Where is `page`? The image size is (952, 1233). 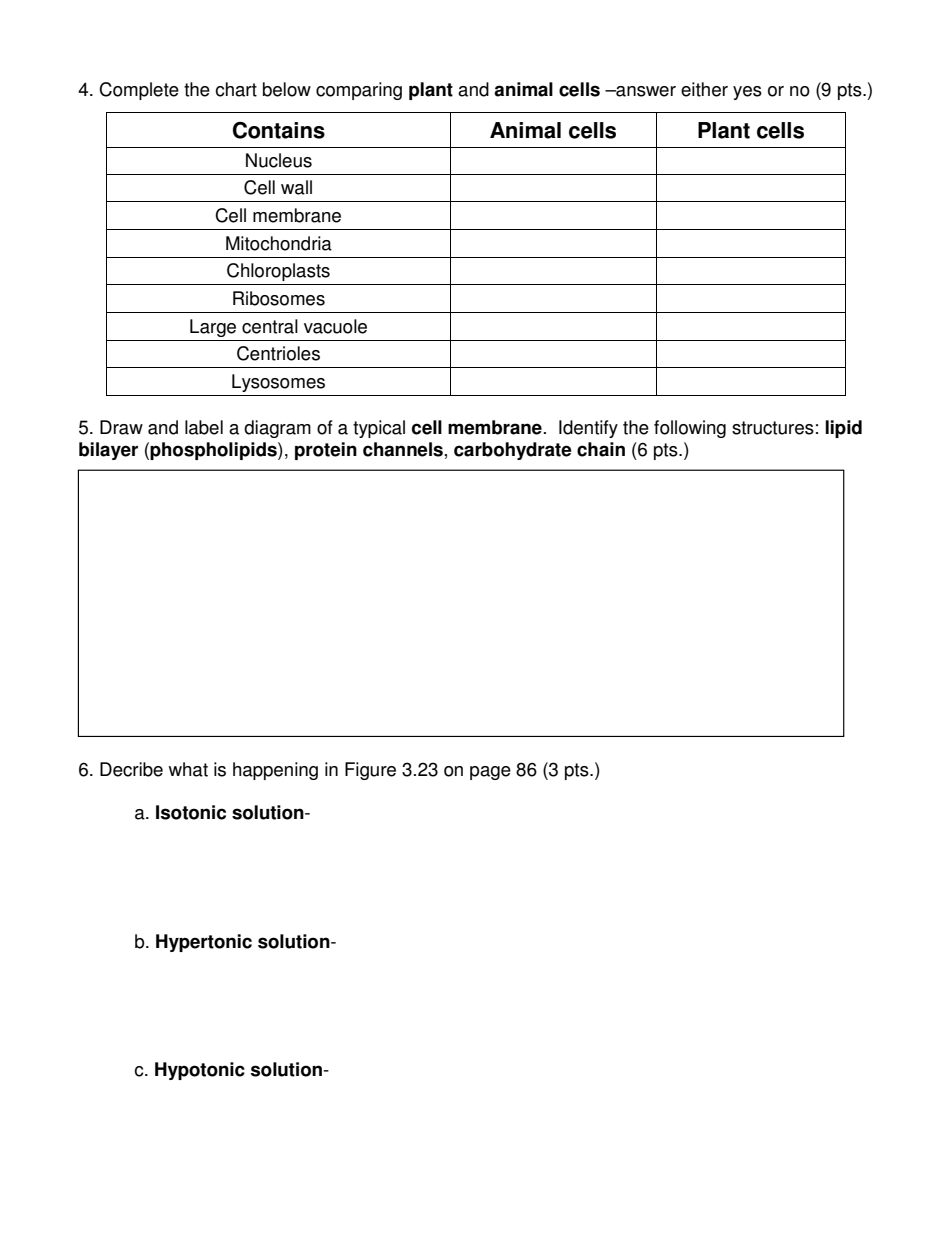
page is located at coordinates (490, 773).
